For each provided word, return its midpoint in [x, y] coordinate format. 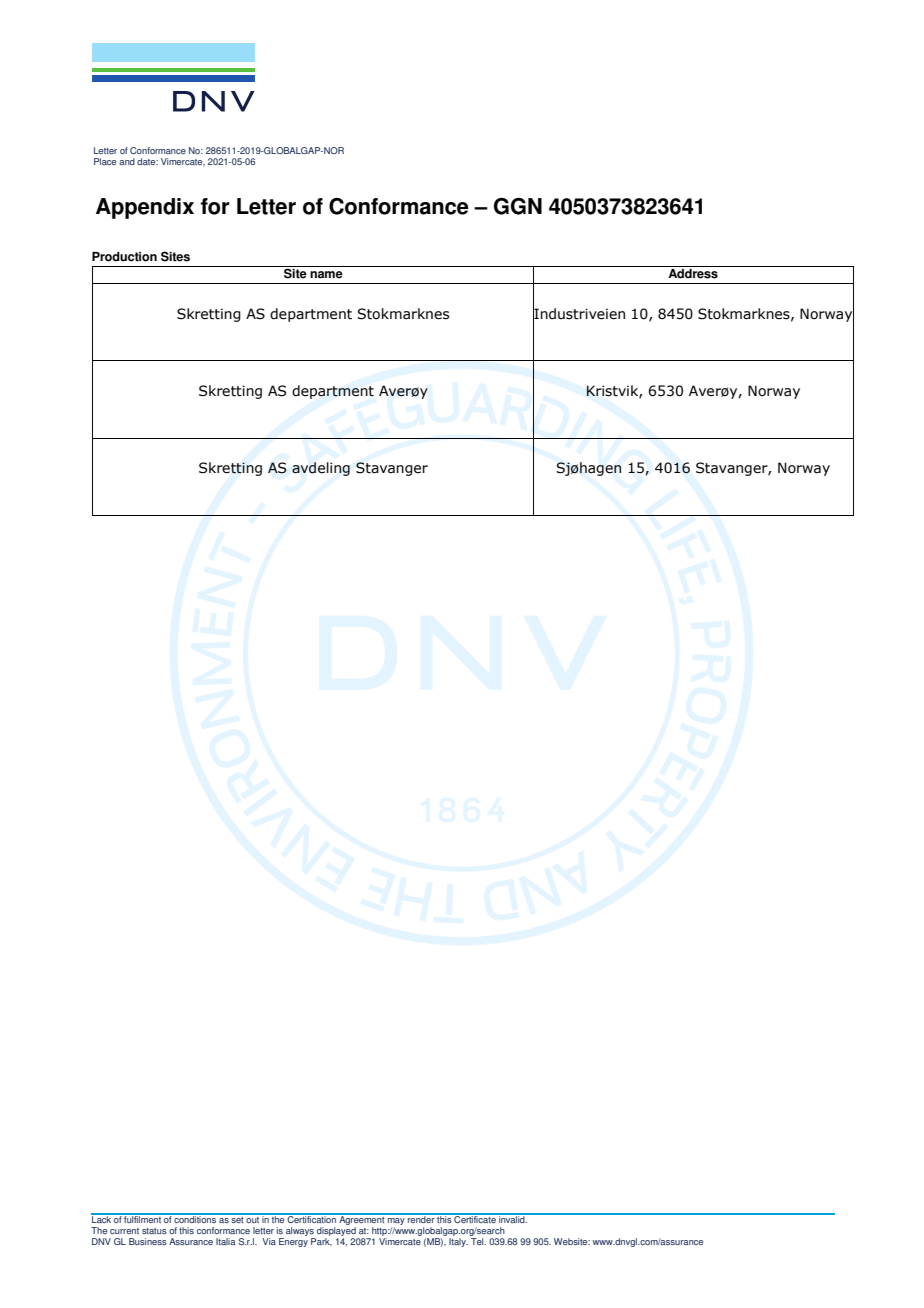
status [154, 1231]
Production [124, 257]
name [326, 275]
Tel [478, 1241]
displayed [336, 1233]
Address [693, 272]
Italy [458, 1242]
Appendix [145, 208]
